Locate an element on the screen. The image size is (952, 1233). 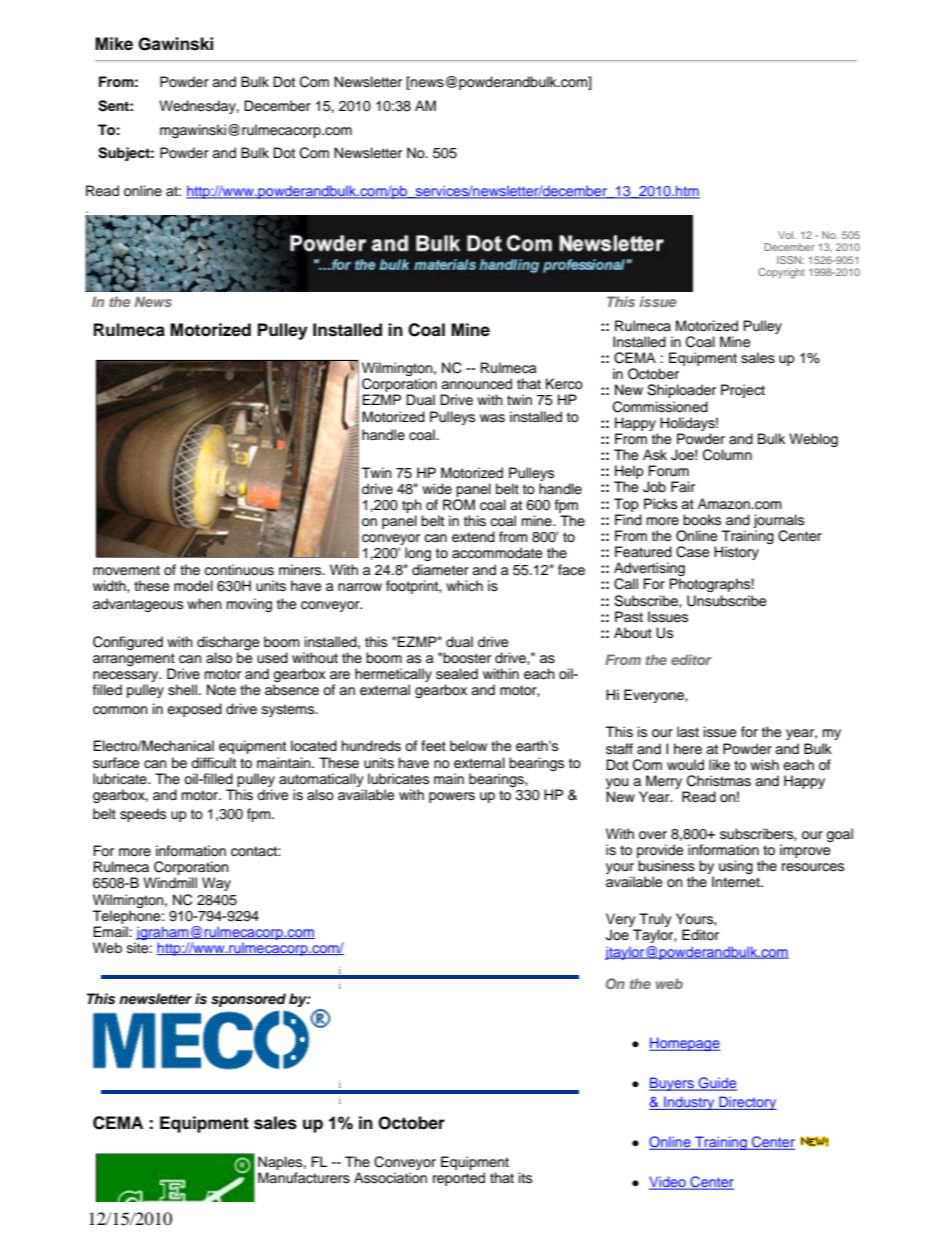
Internet is located at coordinates (737, 882).
